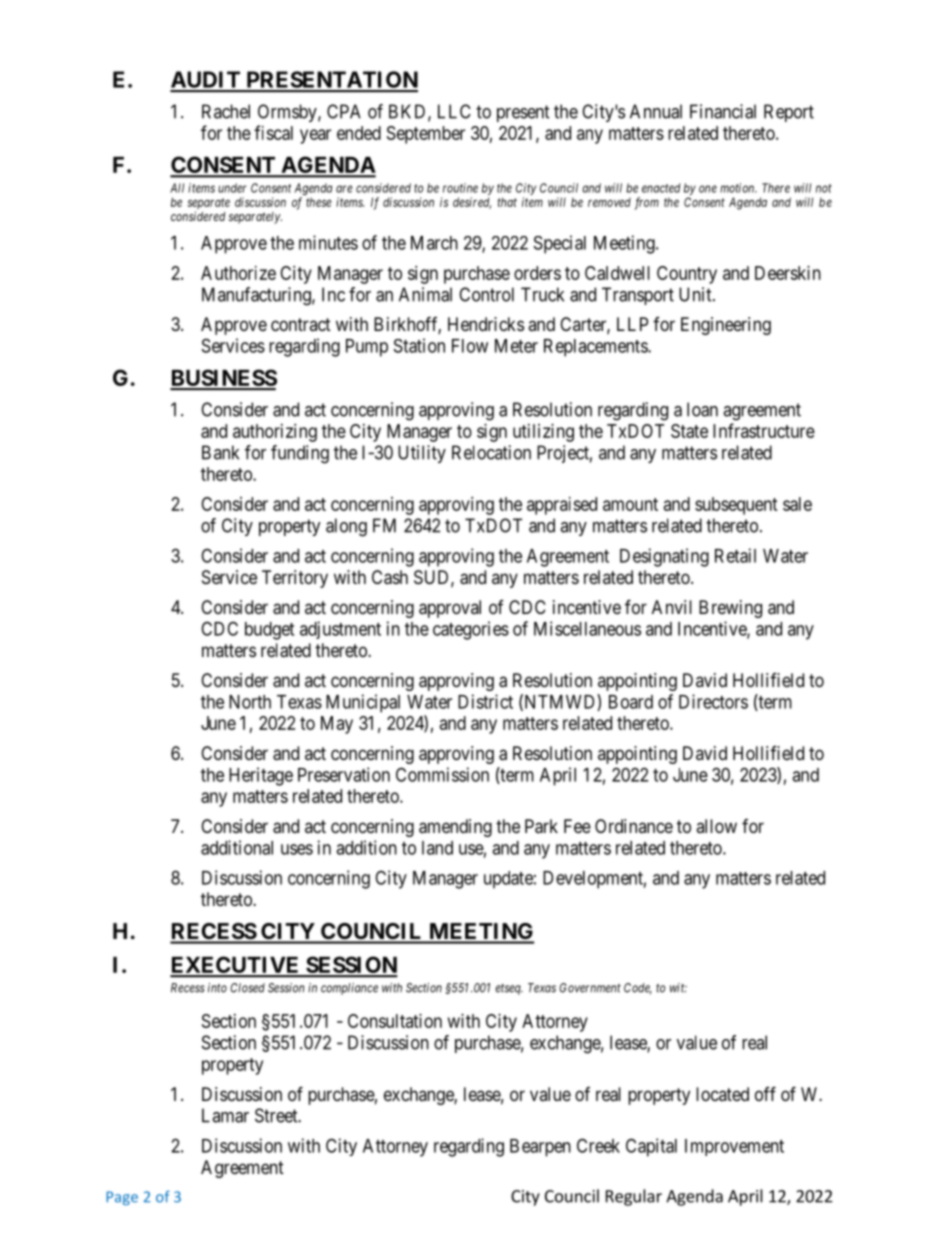  What do you see at coordinates (269, 631) in the screenshot?
I see `budget` at bounding box center [269, 631].
